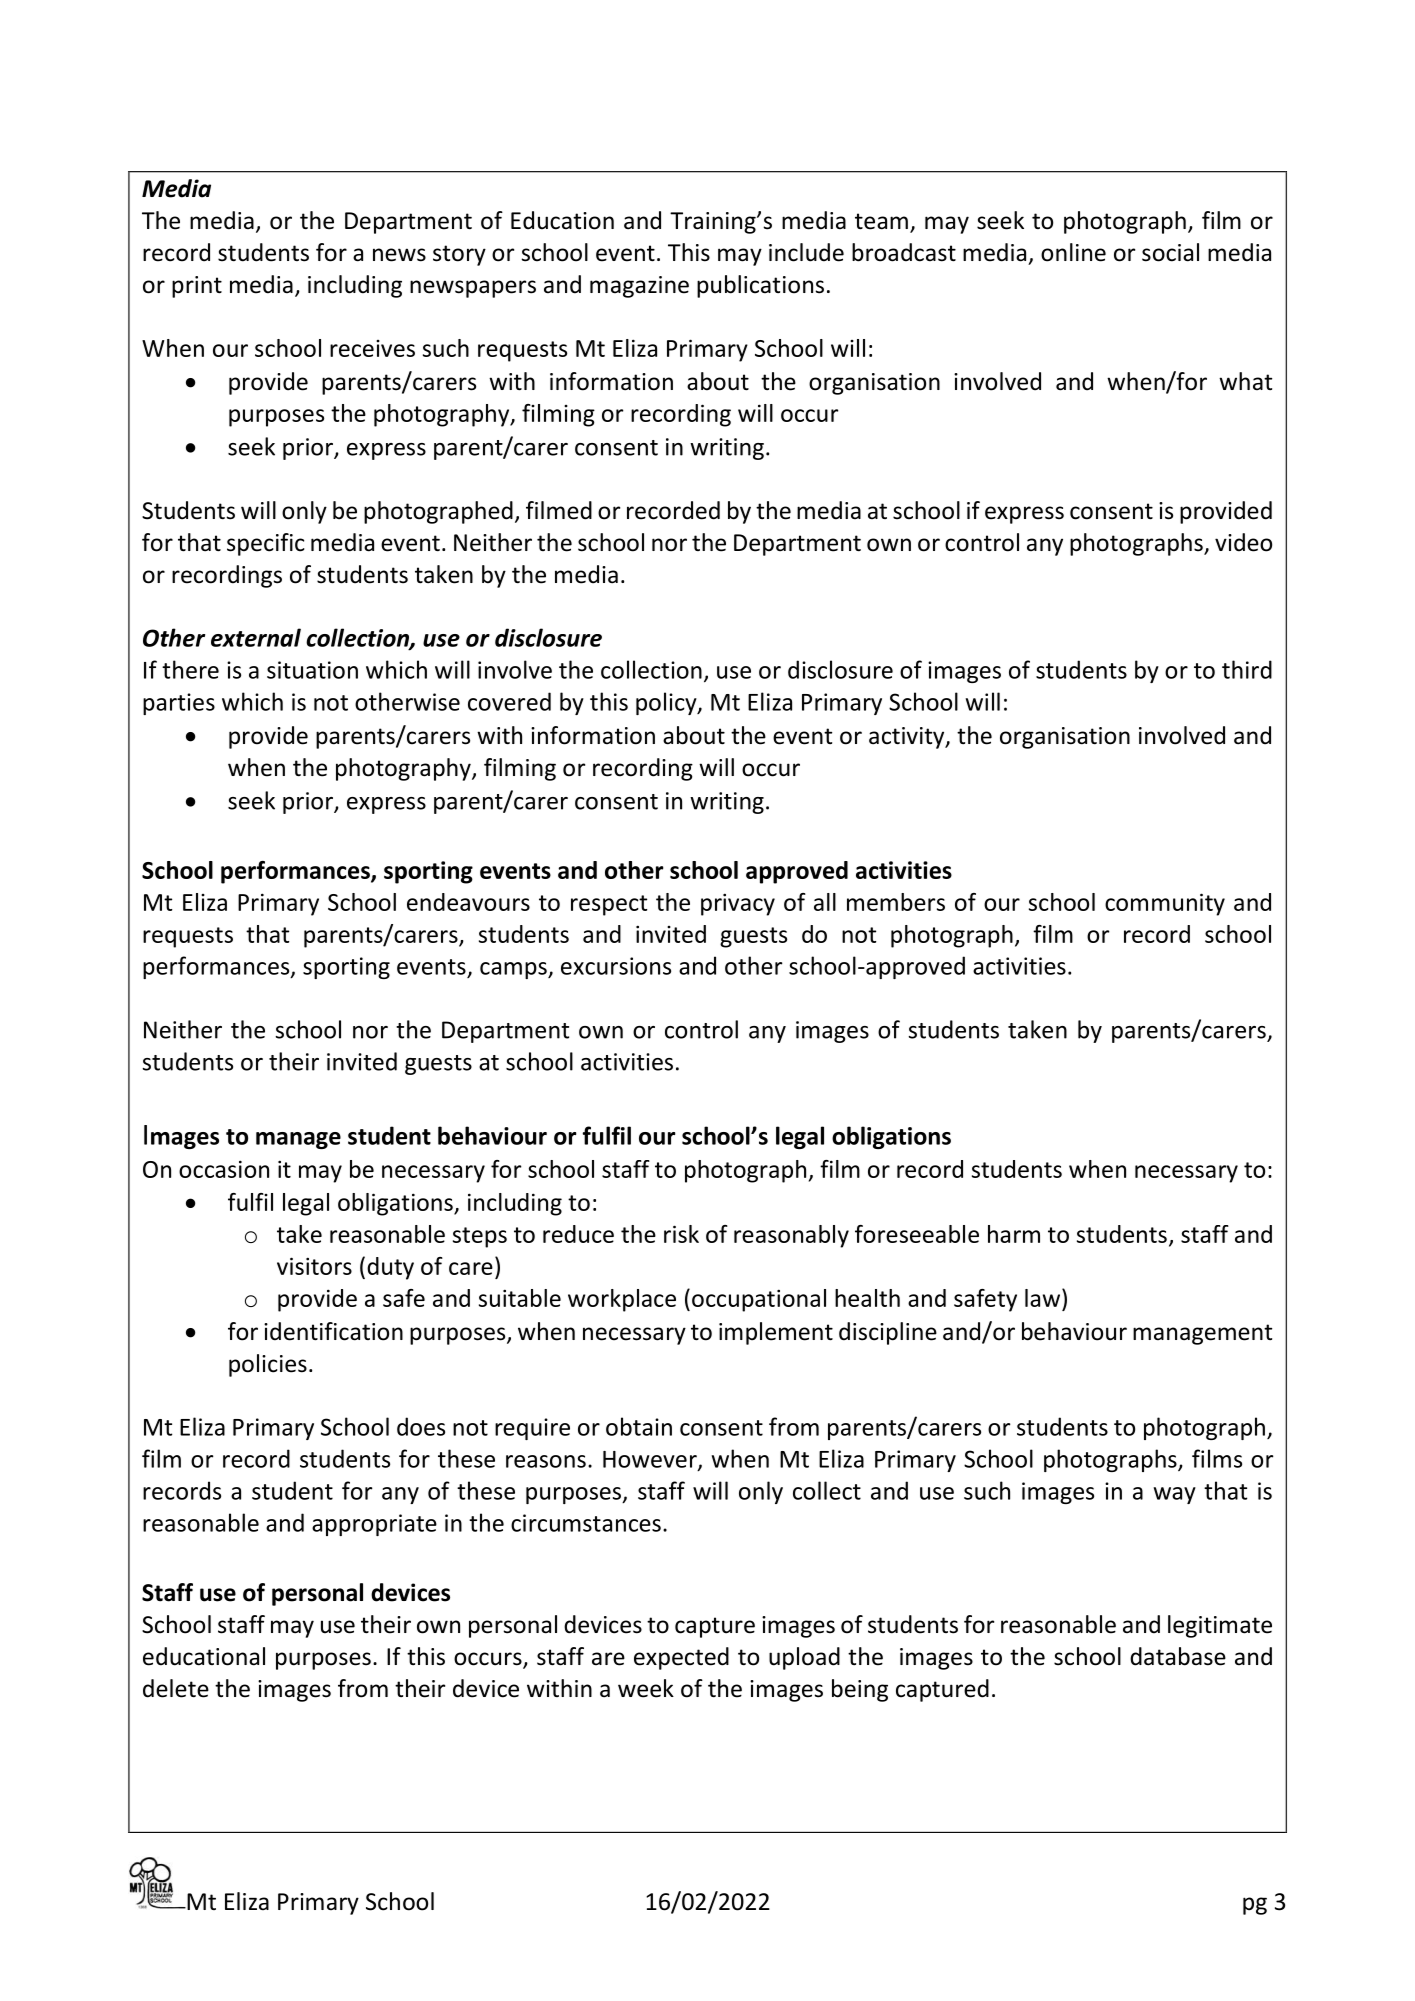  I want to click on delete, so click(176, 1688).
